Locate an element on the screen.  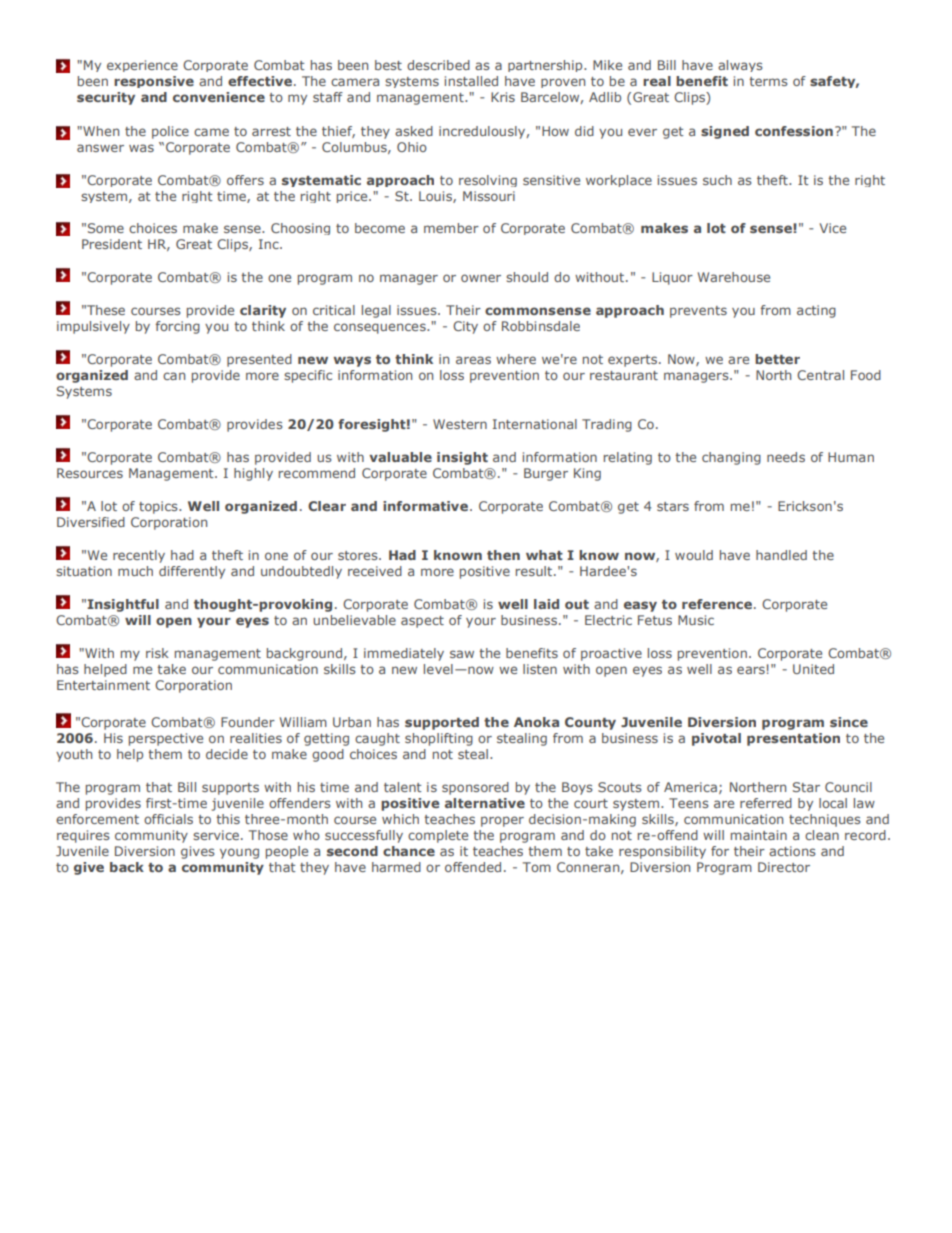
maintain is located at coordinates (759, 835).
